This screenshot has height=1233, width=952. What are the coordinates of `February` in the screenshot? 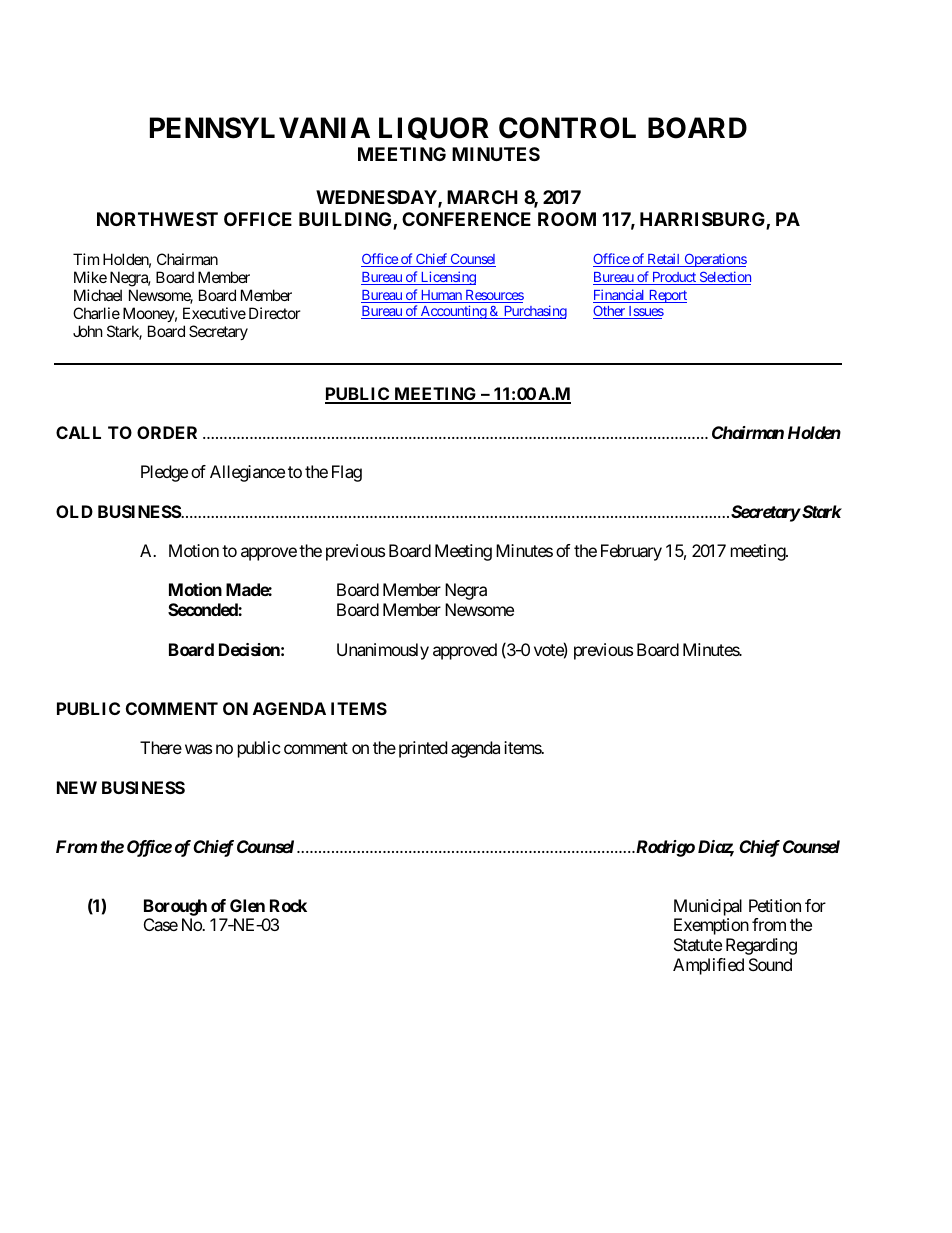 It's located at (631, 552).
